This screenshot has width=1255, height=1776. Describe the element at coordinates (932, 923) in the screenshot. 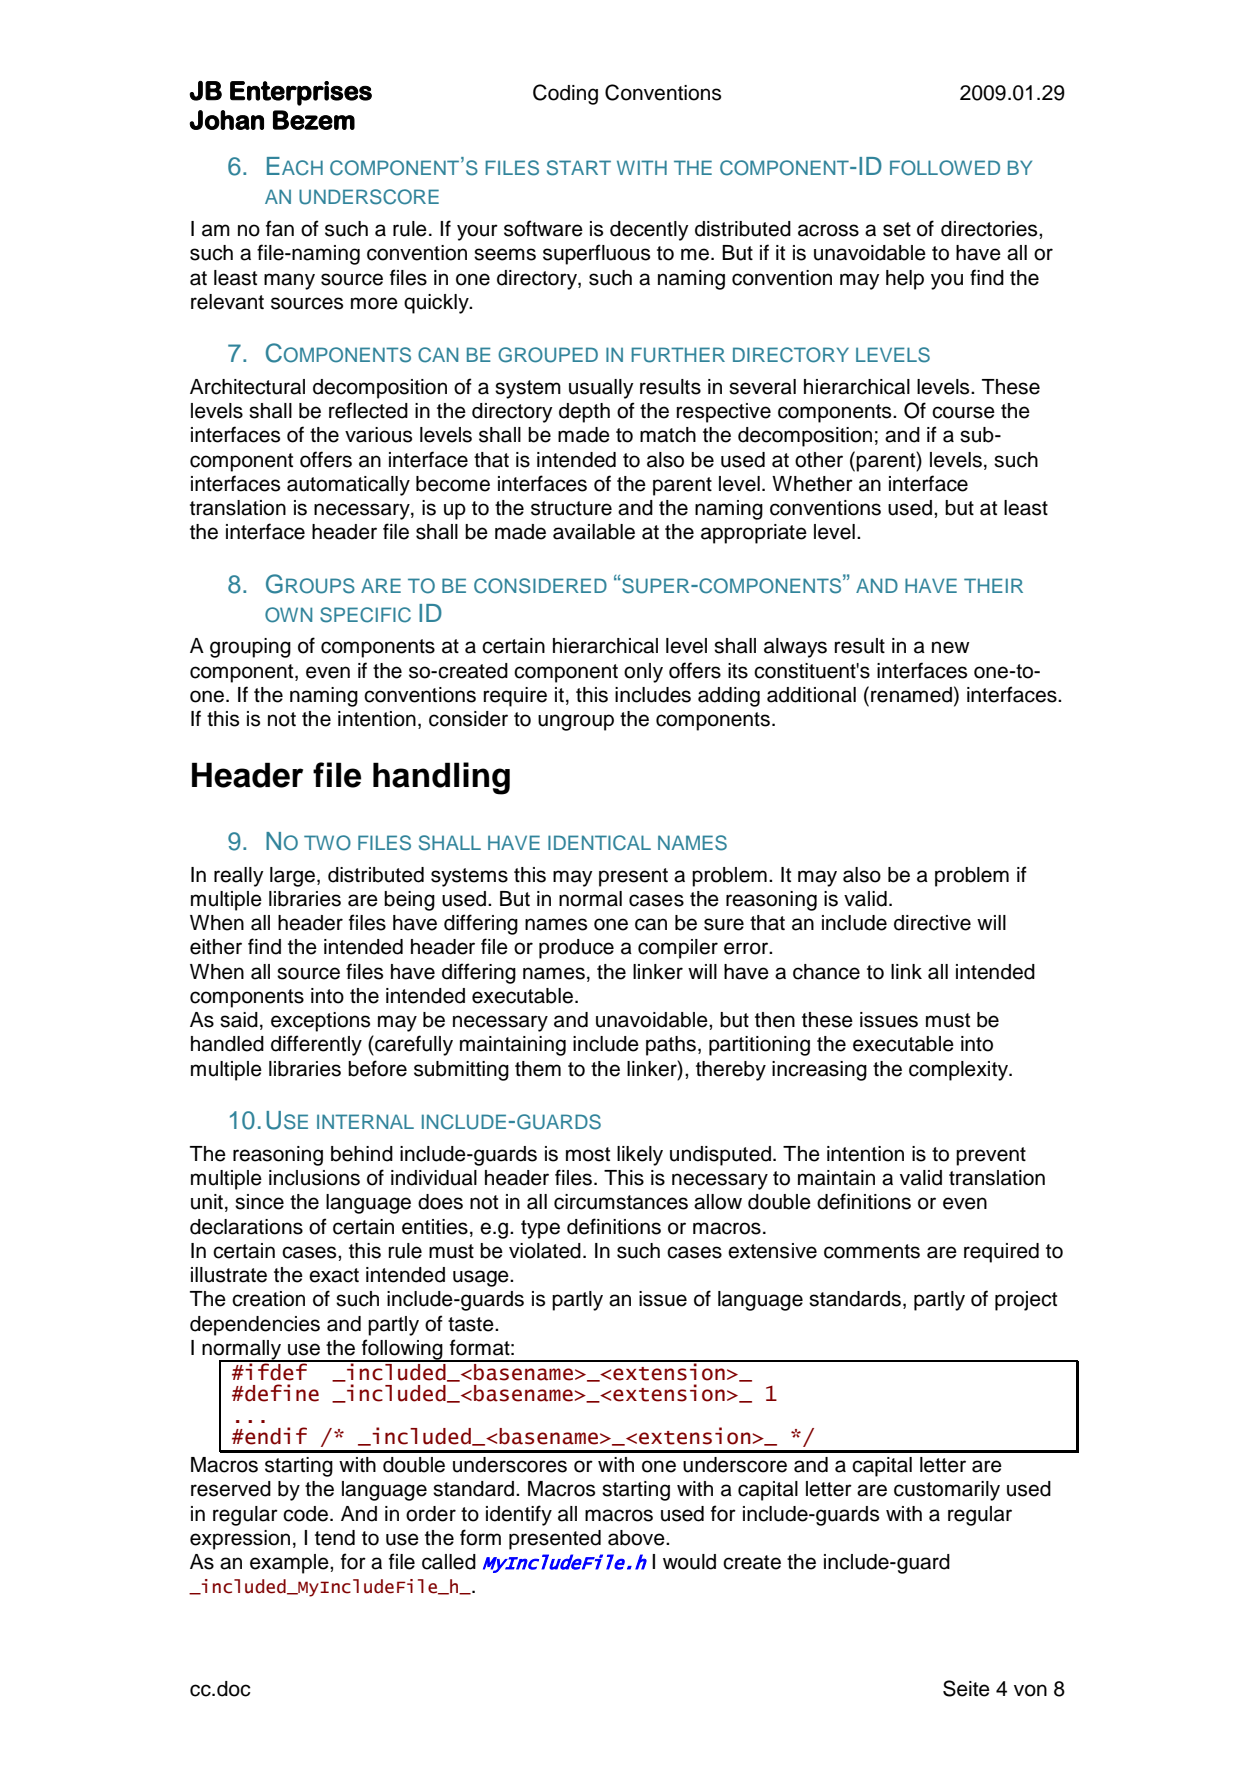

I see `directive` at that location.
